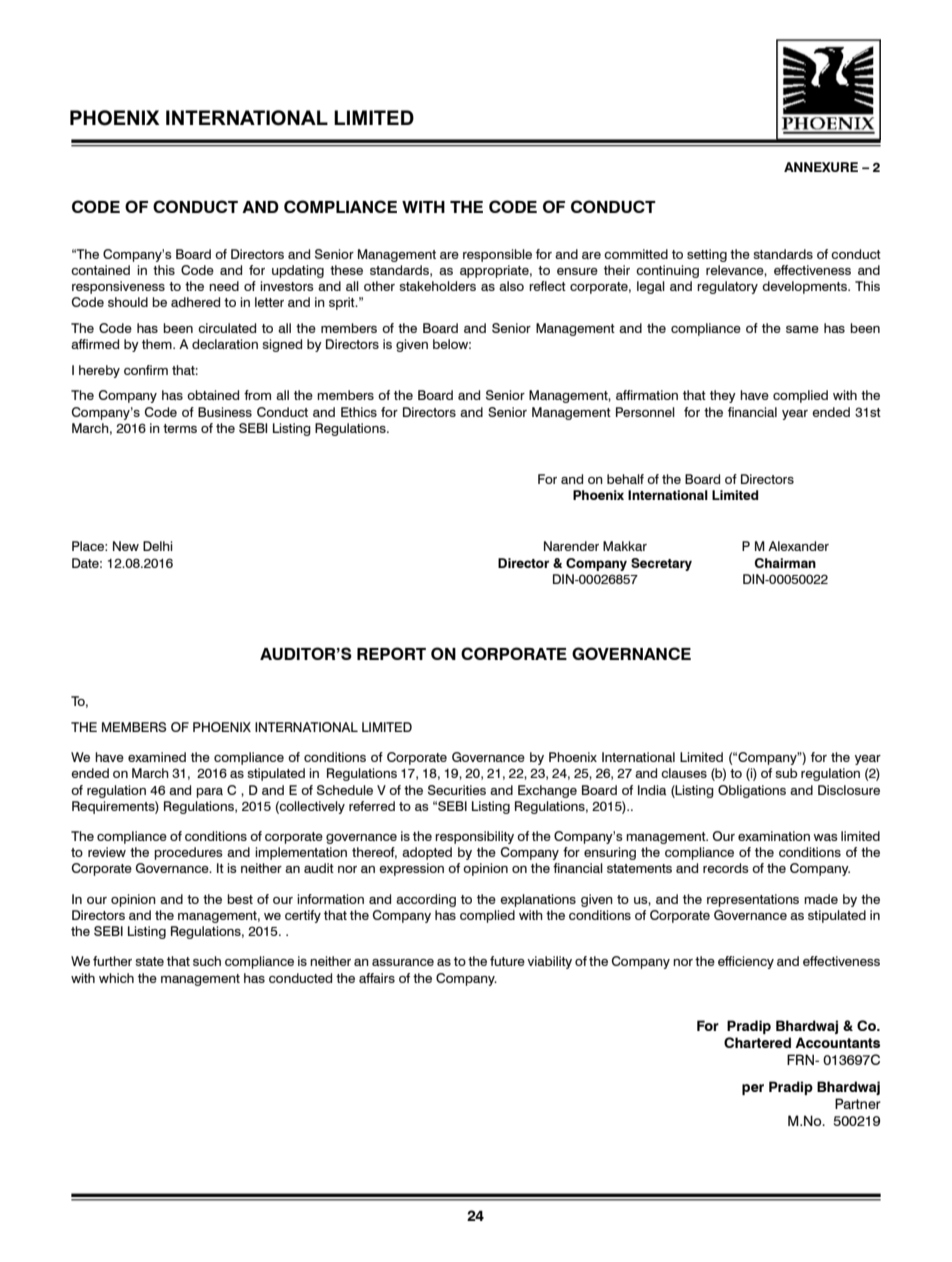  What do you see at coordinates (224, 286) in the screenshot?
I see `need` at bounding box center [224, 286].
